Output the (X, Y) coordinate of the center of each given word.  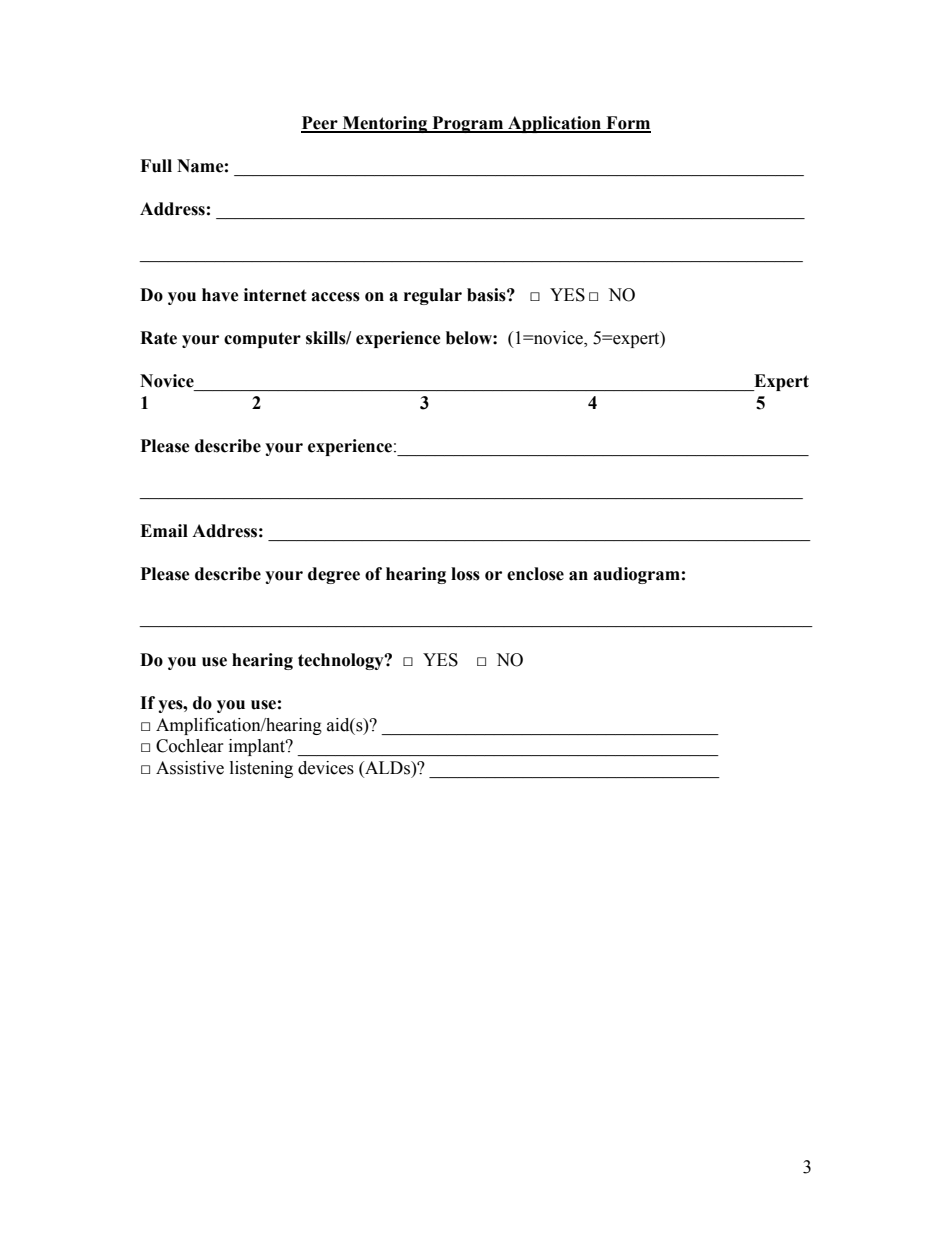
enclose (535, 574)
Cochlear (190, 746)
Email (164, 531)
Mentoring (385, 124)
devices (326, 768)
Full (156, 166)
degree (334, 575)
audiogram (636, 575)
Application (555, 124)
